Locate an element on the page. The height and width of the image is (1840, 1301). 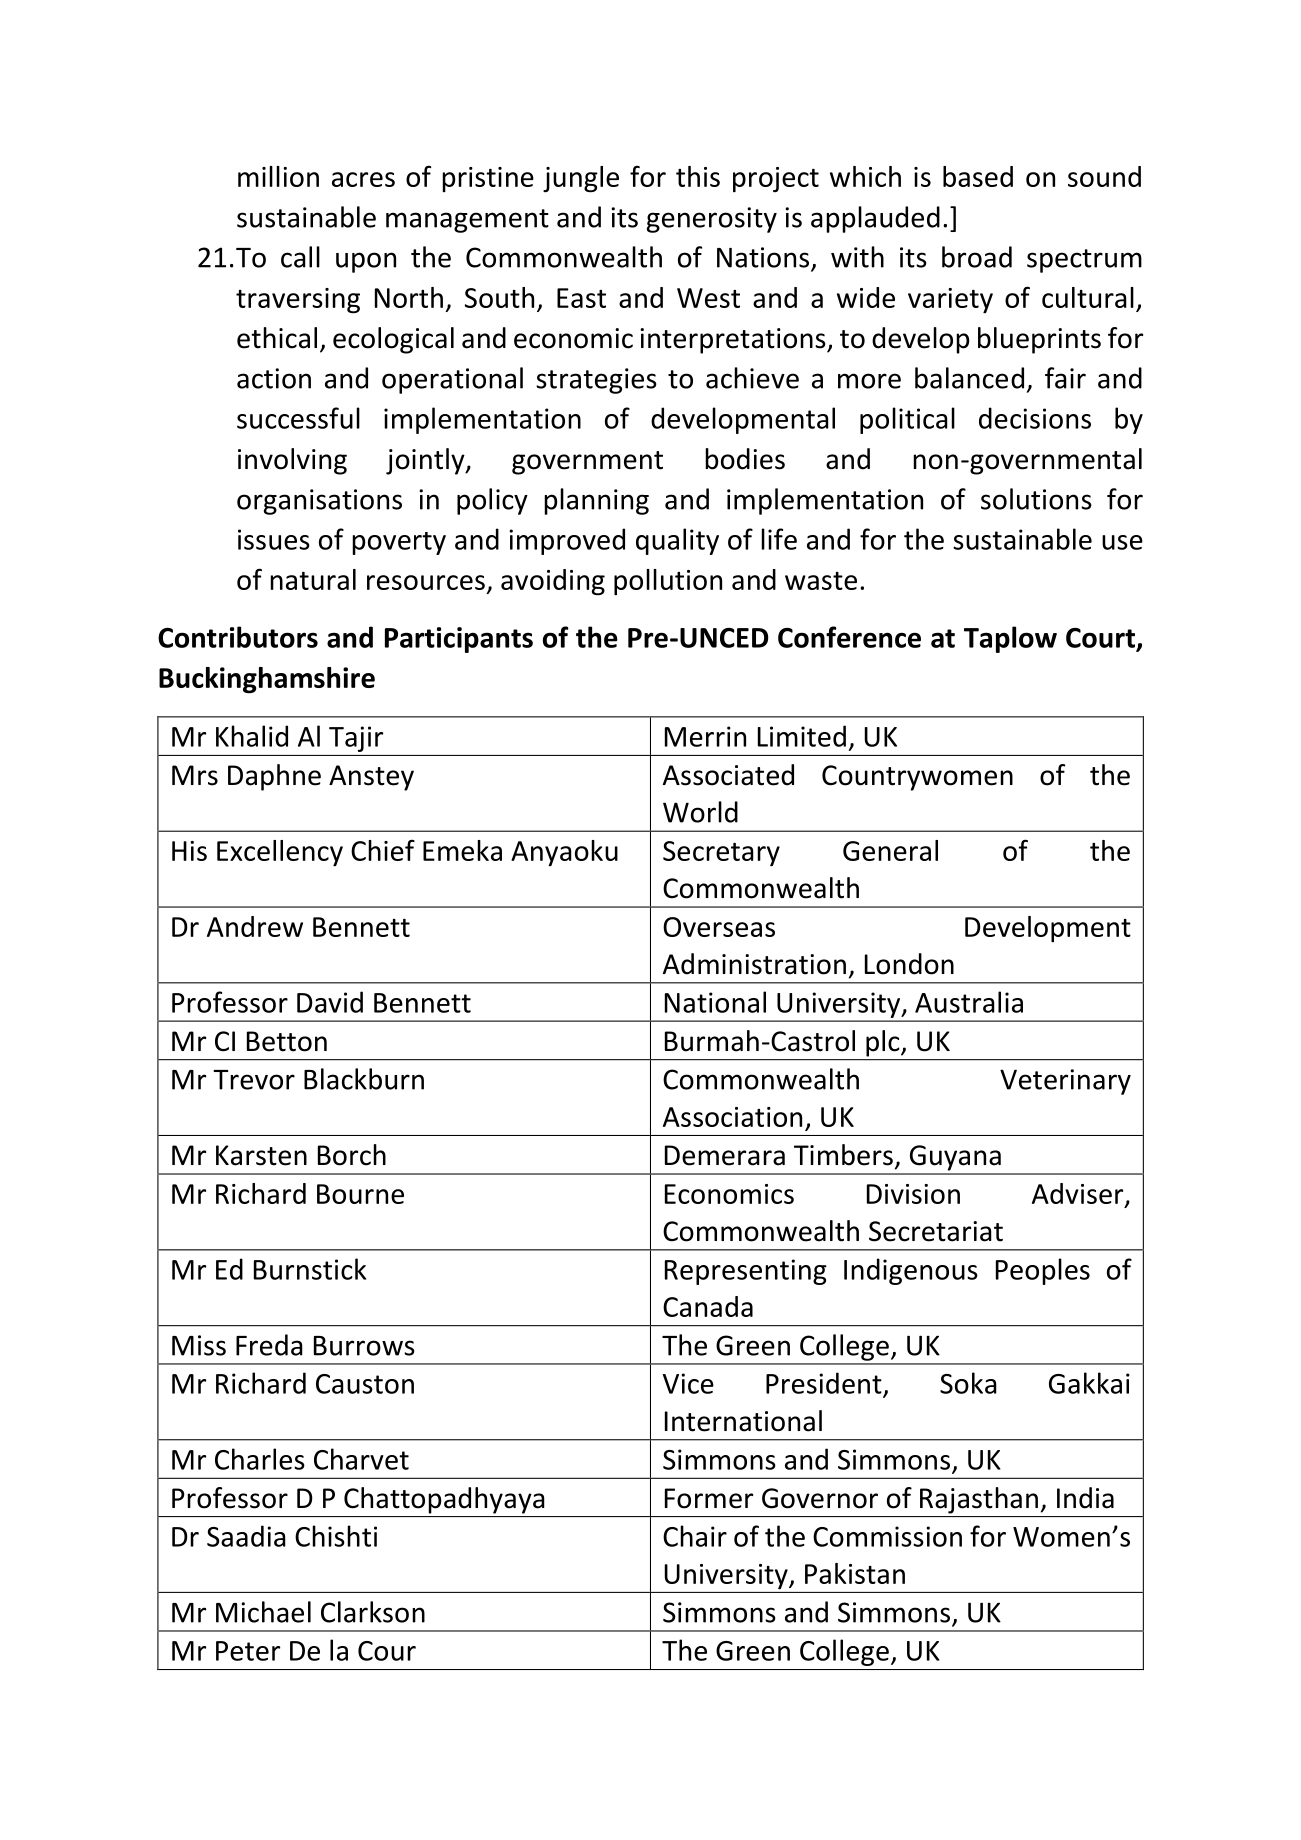
broad is located at coordinates (977, 257).
